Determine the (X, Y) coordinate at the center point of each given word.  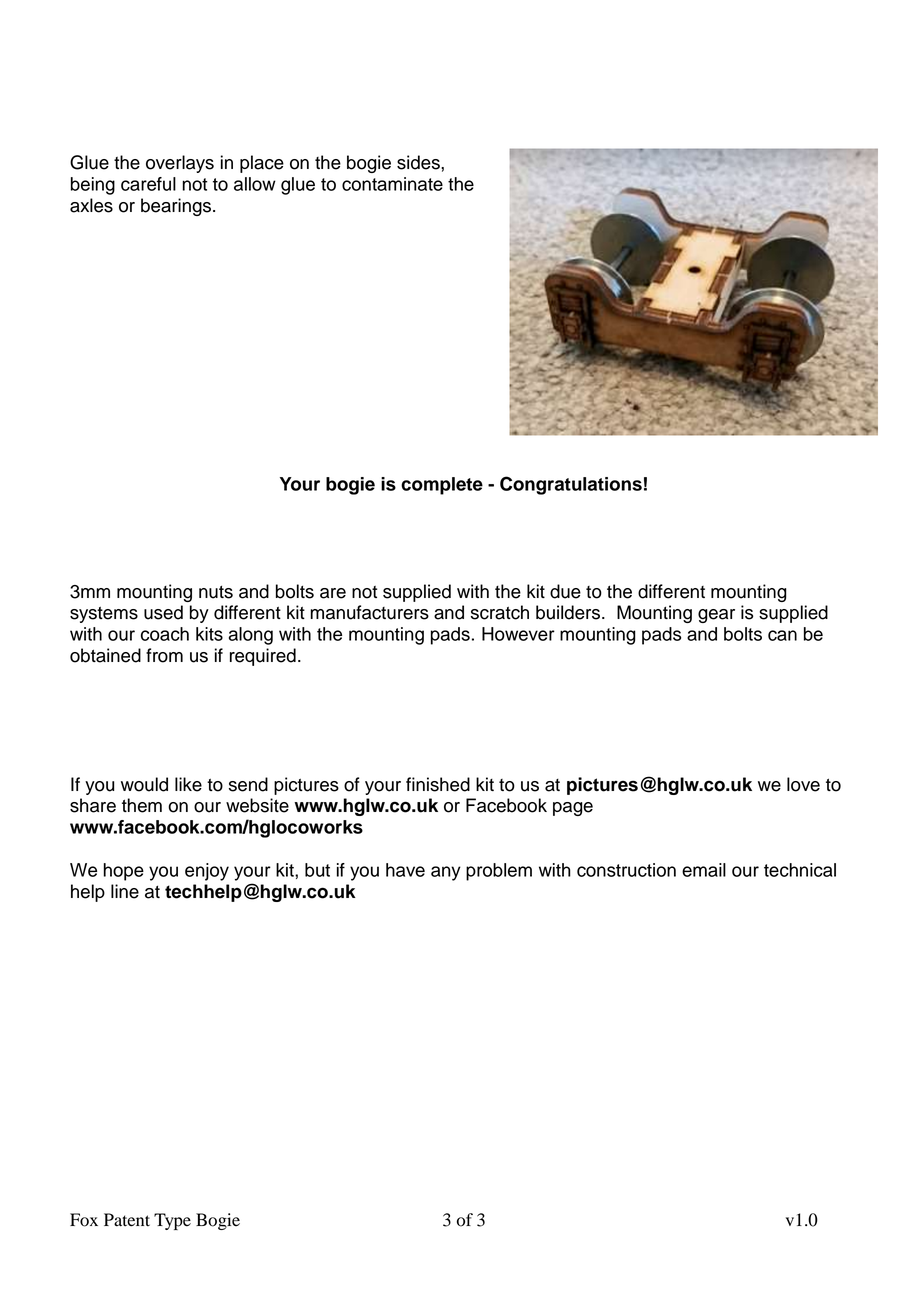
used (163, 612)
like (188, 784)
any (446, 873)
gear (716, 616)
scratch (500, 612)
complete (442, 486)
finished (438, 784)
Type (172, 1221)
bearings (176, 207)
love (803, 784)
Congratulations (571, 485)
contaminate (392, 184)
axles (91, 205)
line (125, 891)
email (704, 870)
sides (419, 162)
